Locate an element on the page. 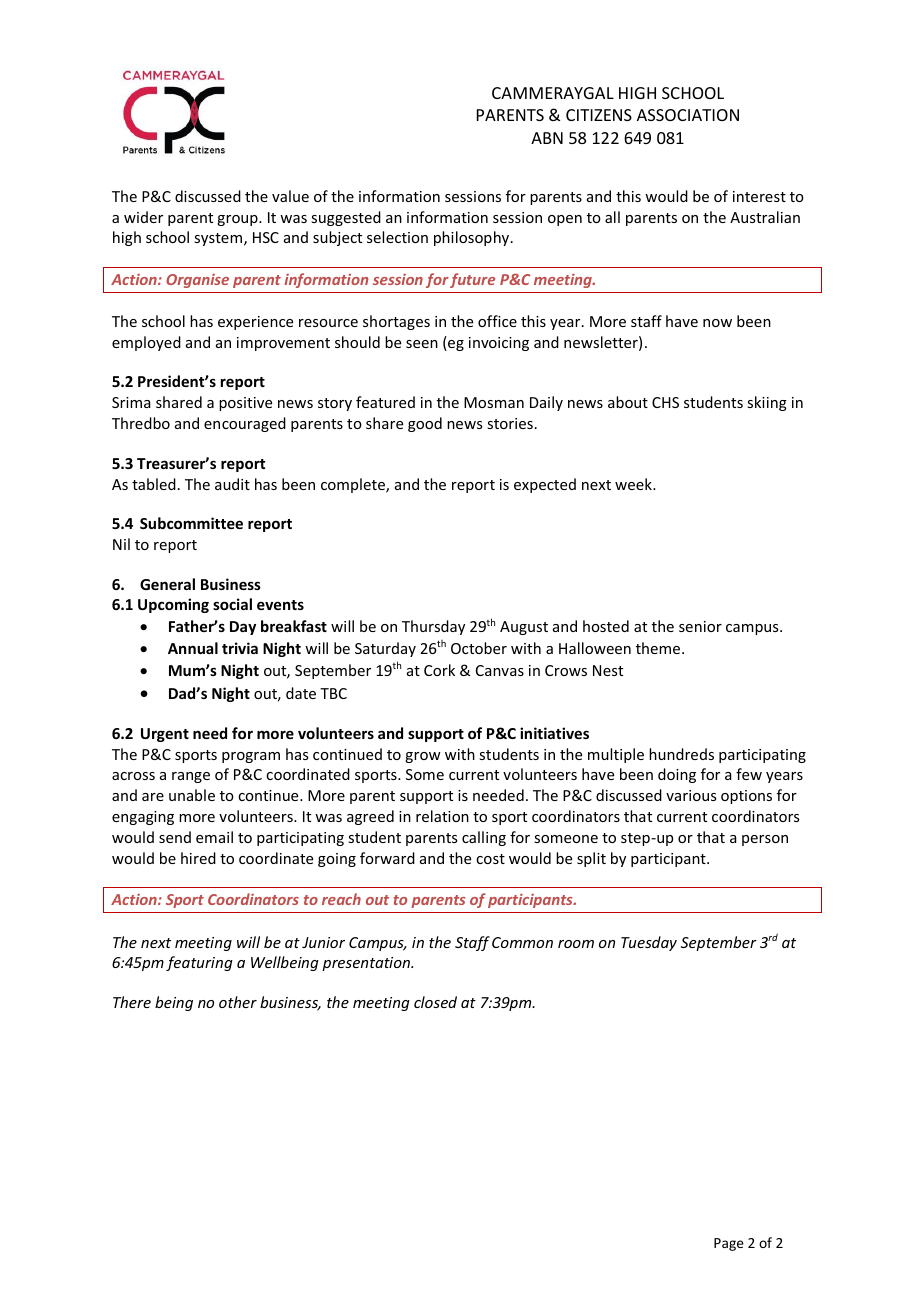  closed is located at coordinates (435, 1002).
